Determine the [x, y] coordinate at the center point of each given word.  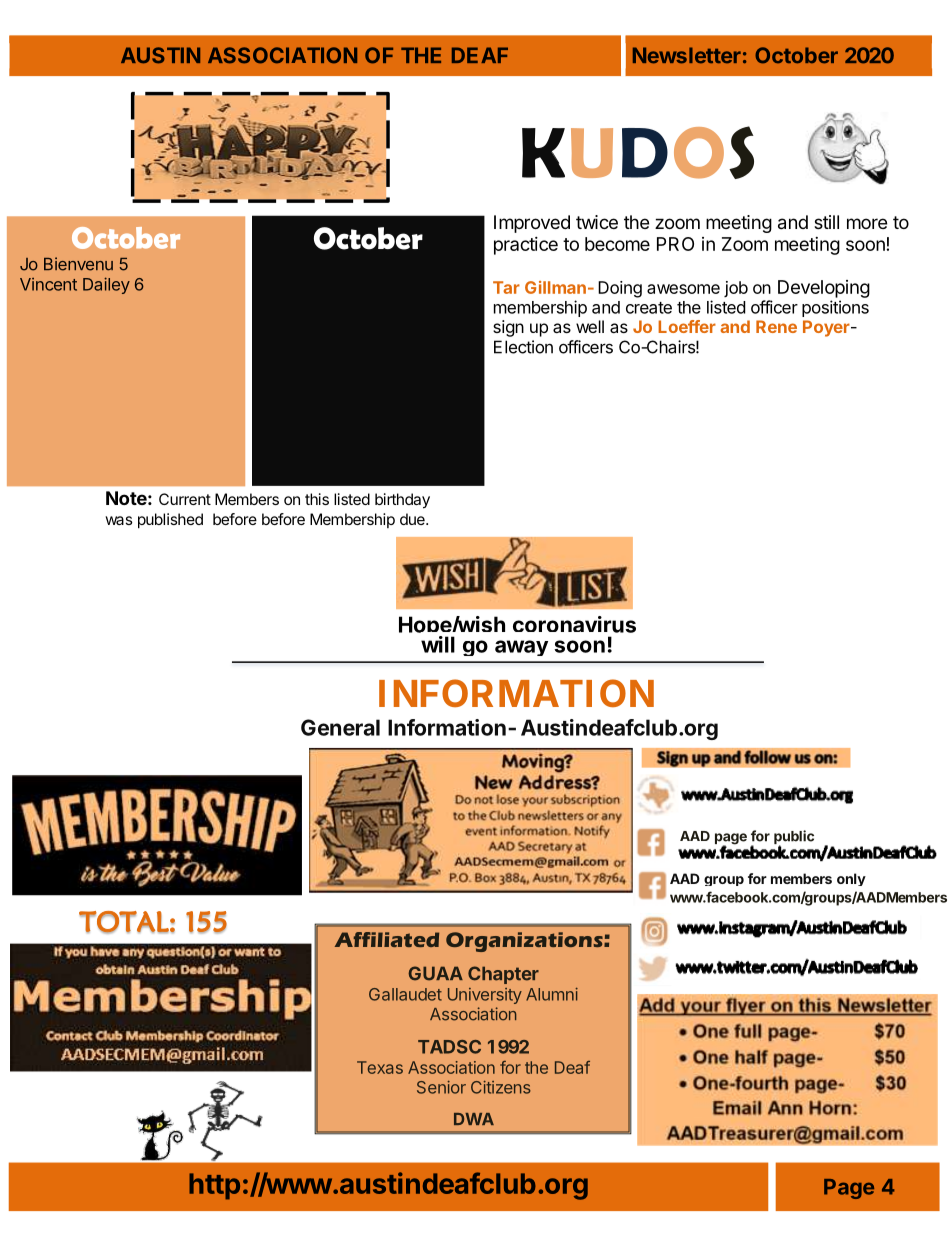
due [413, 519]
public [794, 838]
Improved [532, 224]
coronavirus [574, 624]
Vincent [48, 284]
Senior [441, 1087]
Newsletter [687, 55]
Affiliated [387, 939]
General [340, 727]
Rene [776, 326]
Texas [380, 1067]
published [170, 521]
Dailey [106, 285]
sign [508, 328]
